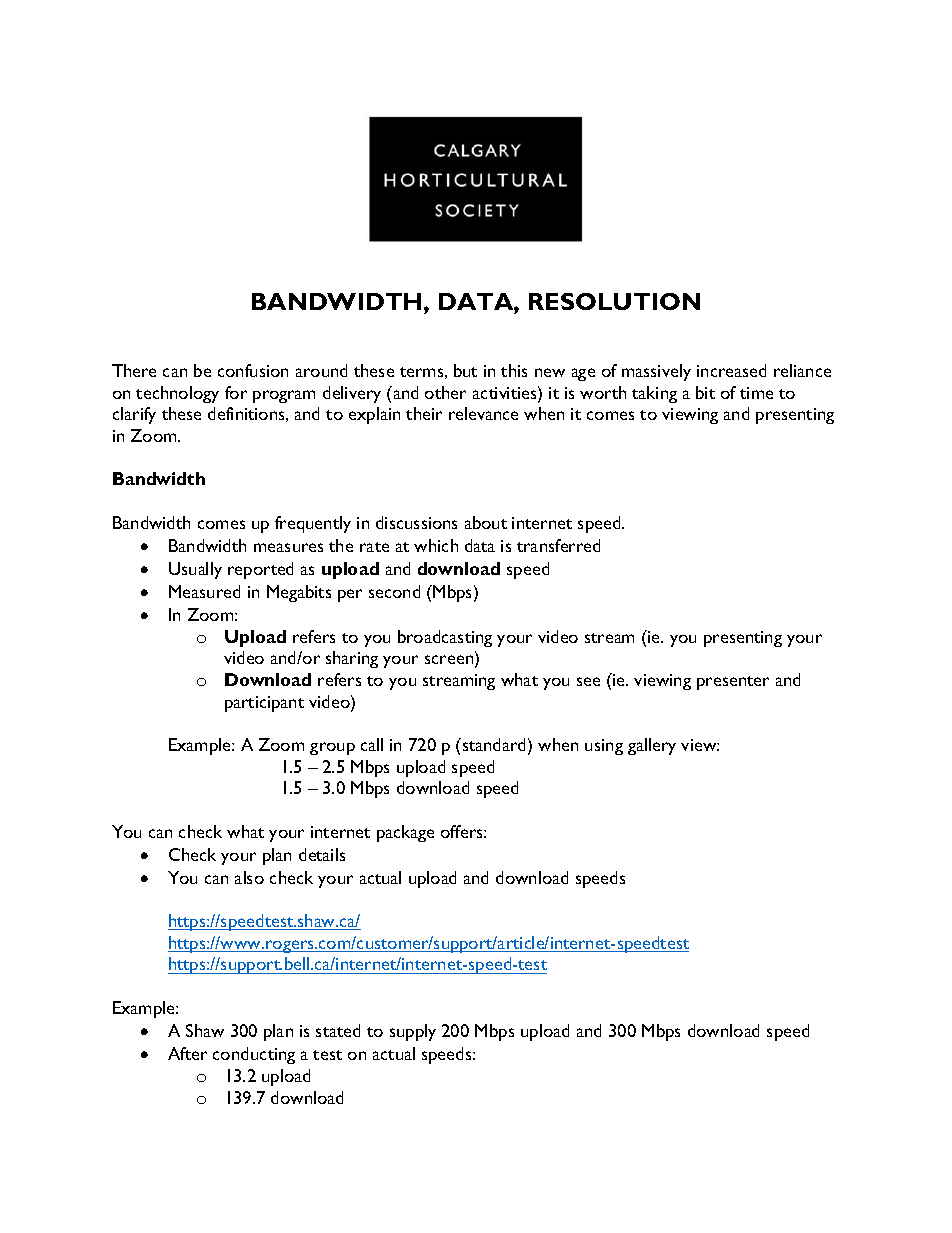 Image resolution: width=952 pixels, height=1233 pixels. What do you see at coordinates (733, 683) in the screenshot?
I see `presenter` at bounding box center [733, 683].
